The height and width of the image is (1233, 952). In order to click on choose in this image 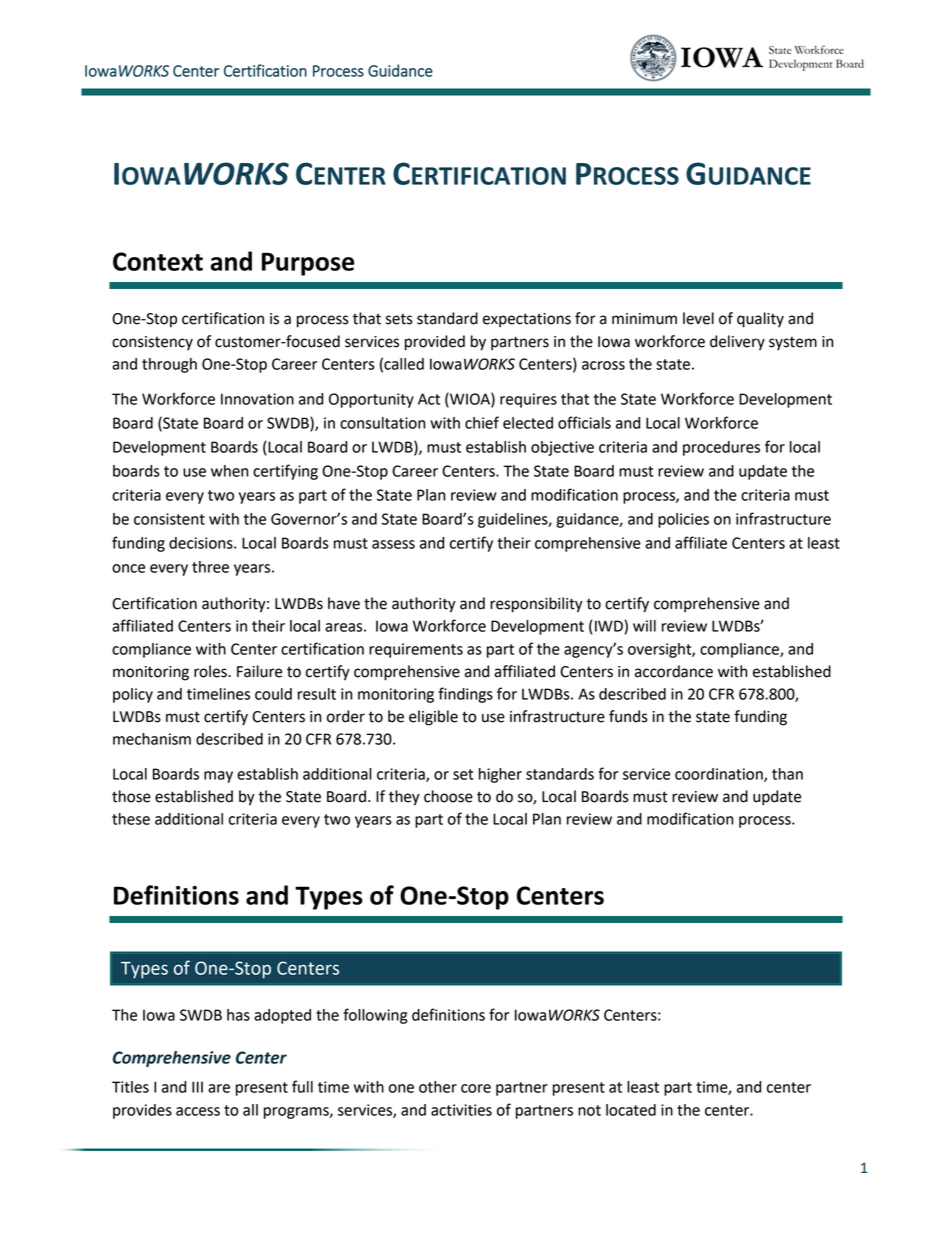, I will do `click(448, 796)`.
